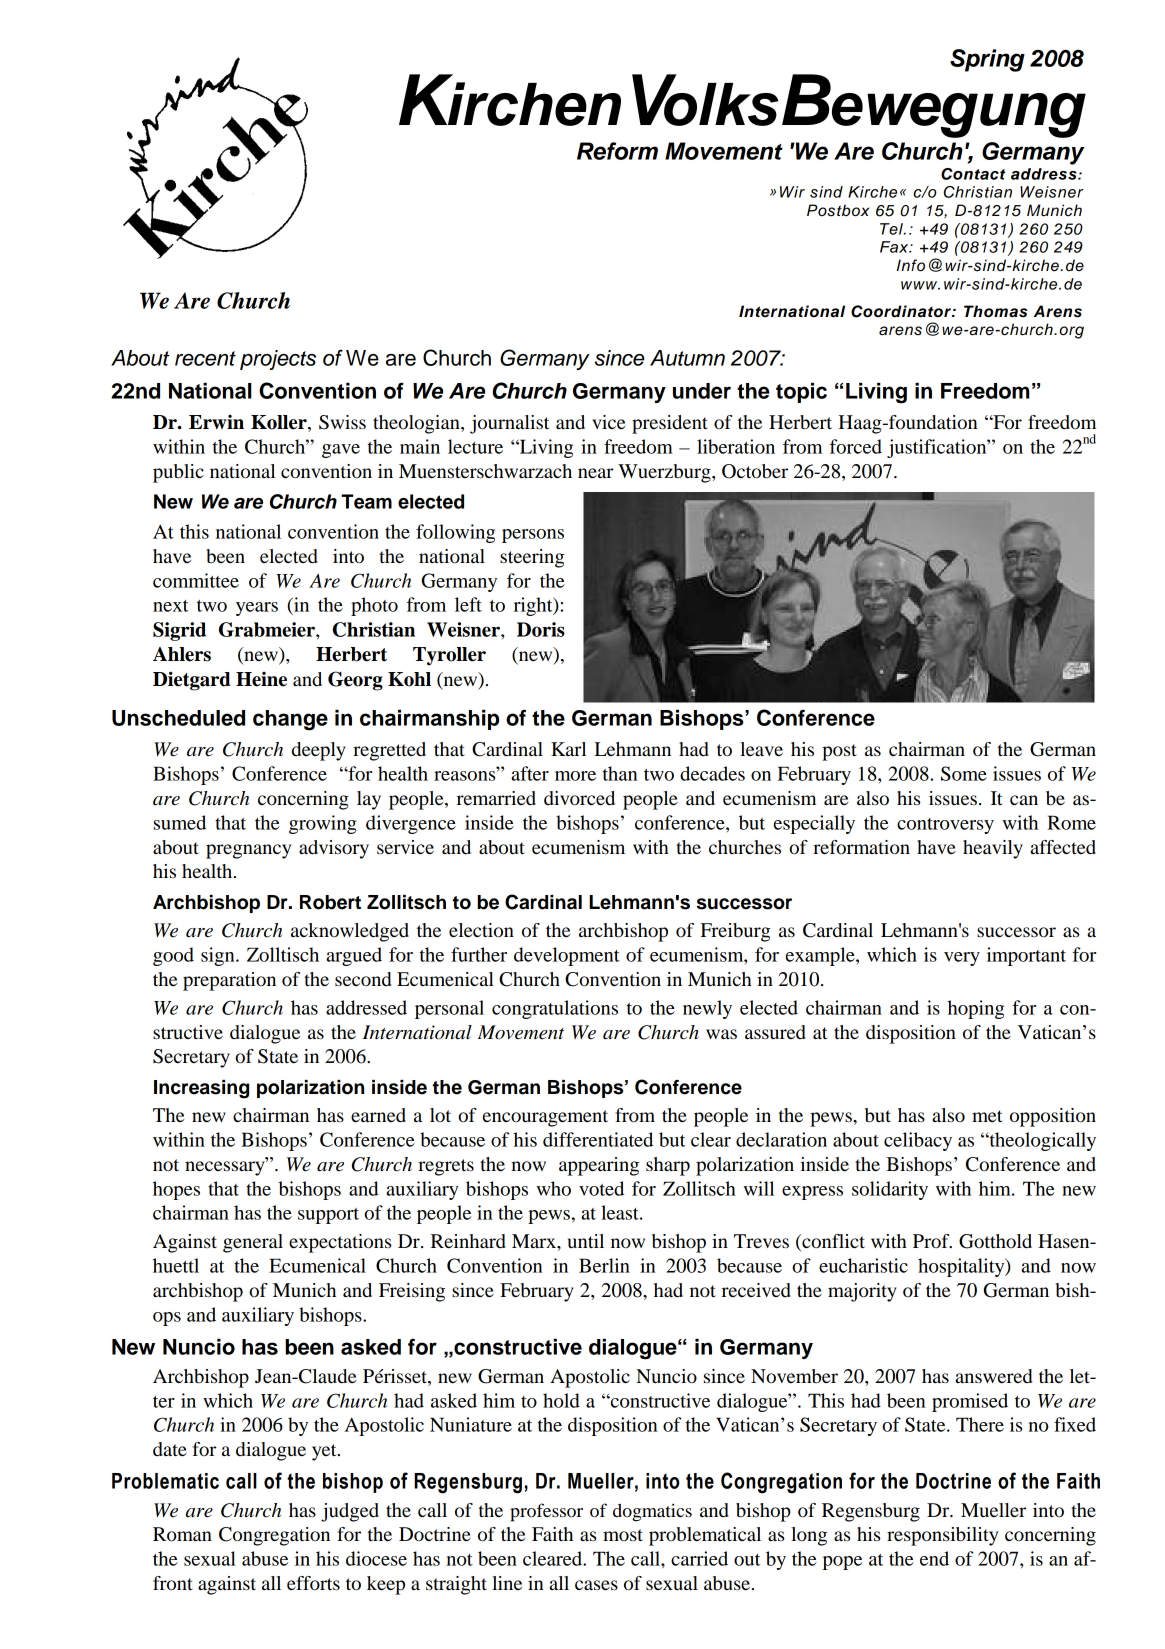  Describe the element at coordinates (856, 446) in the document. I see `forced` at that location.
